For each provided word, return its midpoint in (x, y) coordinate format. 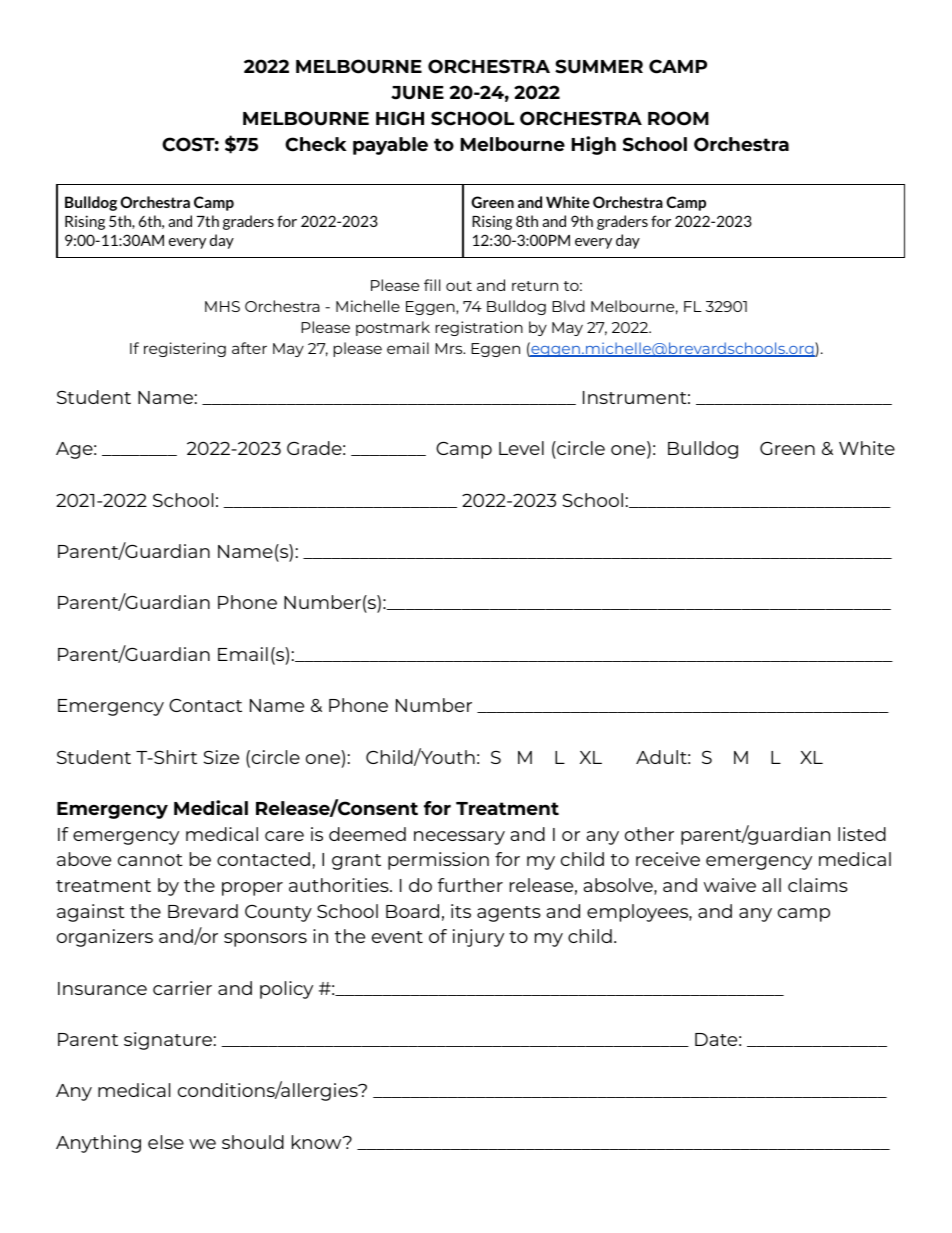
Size (221, 757)
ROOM (678, 118)
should (253, 1142)
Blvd (568, 306)
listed (862, 834)
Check (316, 144)
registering (185, 349)
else (166, 1142)
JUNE (417, 93)
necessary (459, 838)
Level (521, 448)
